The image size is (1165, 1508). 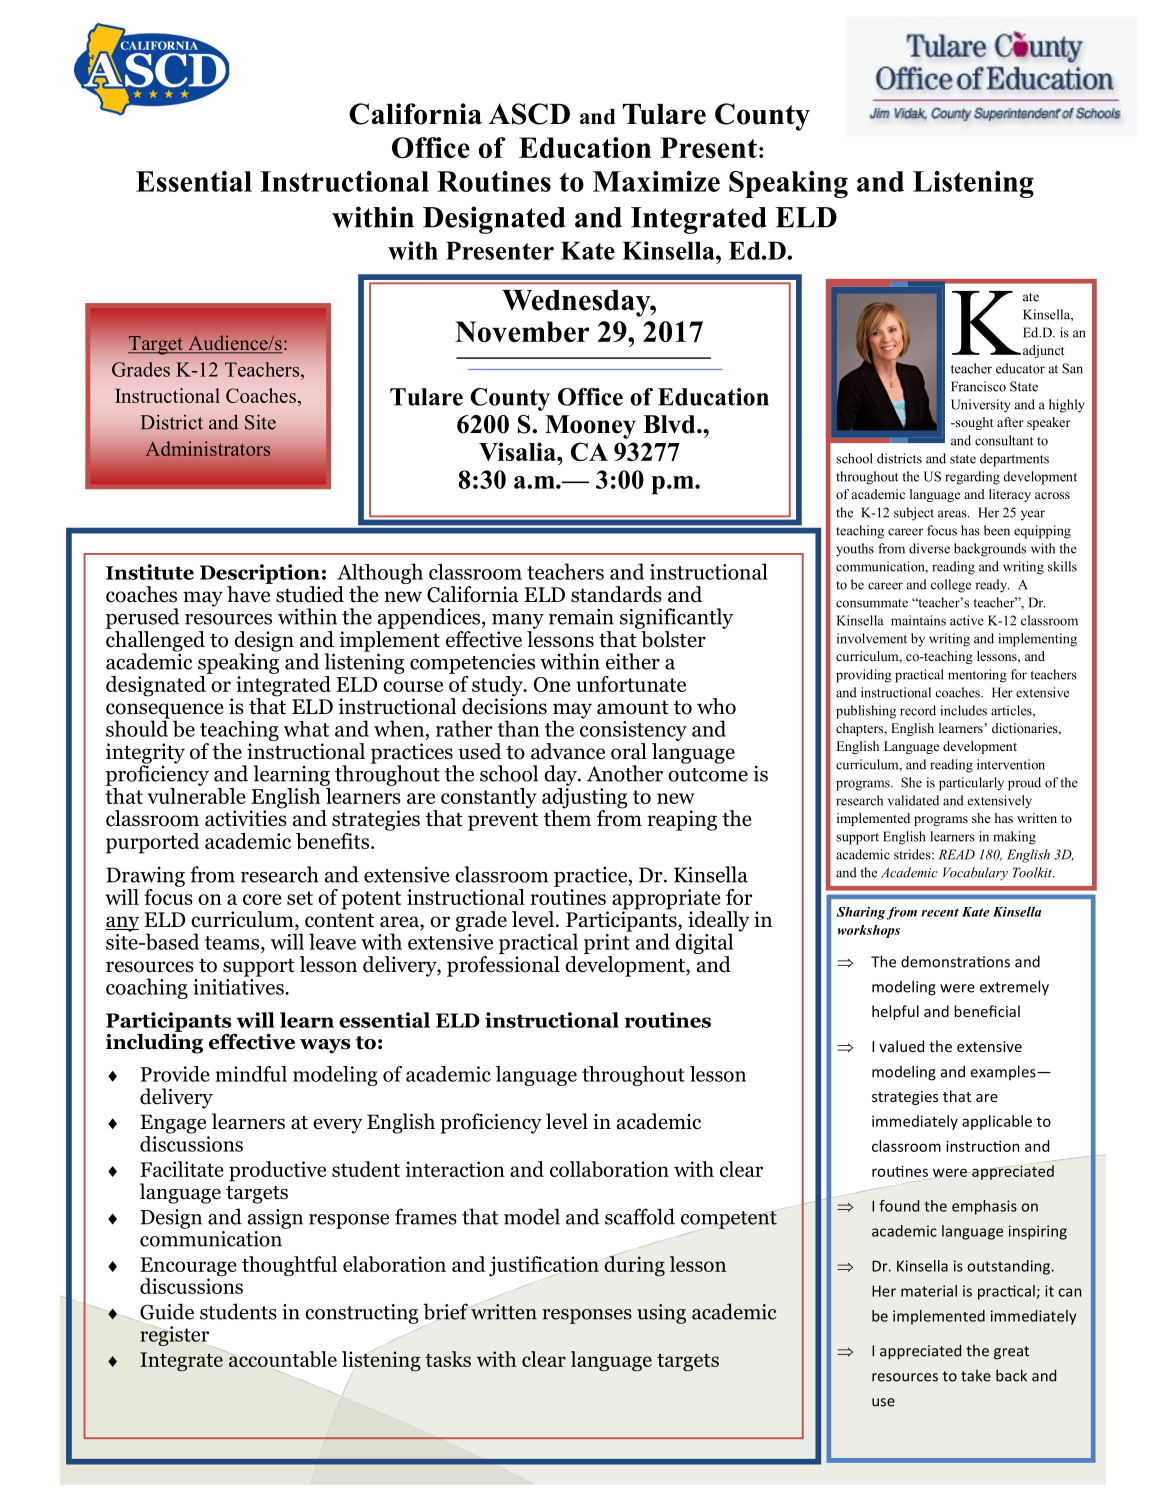 I want to click on regarding, so click(x=972, y=478).
